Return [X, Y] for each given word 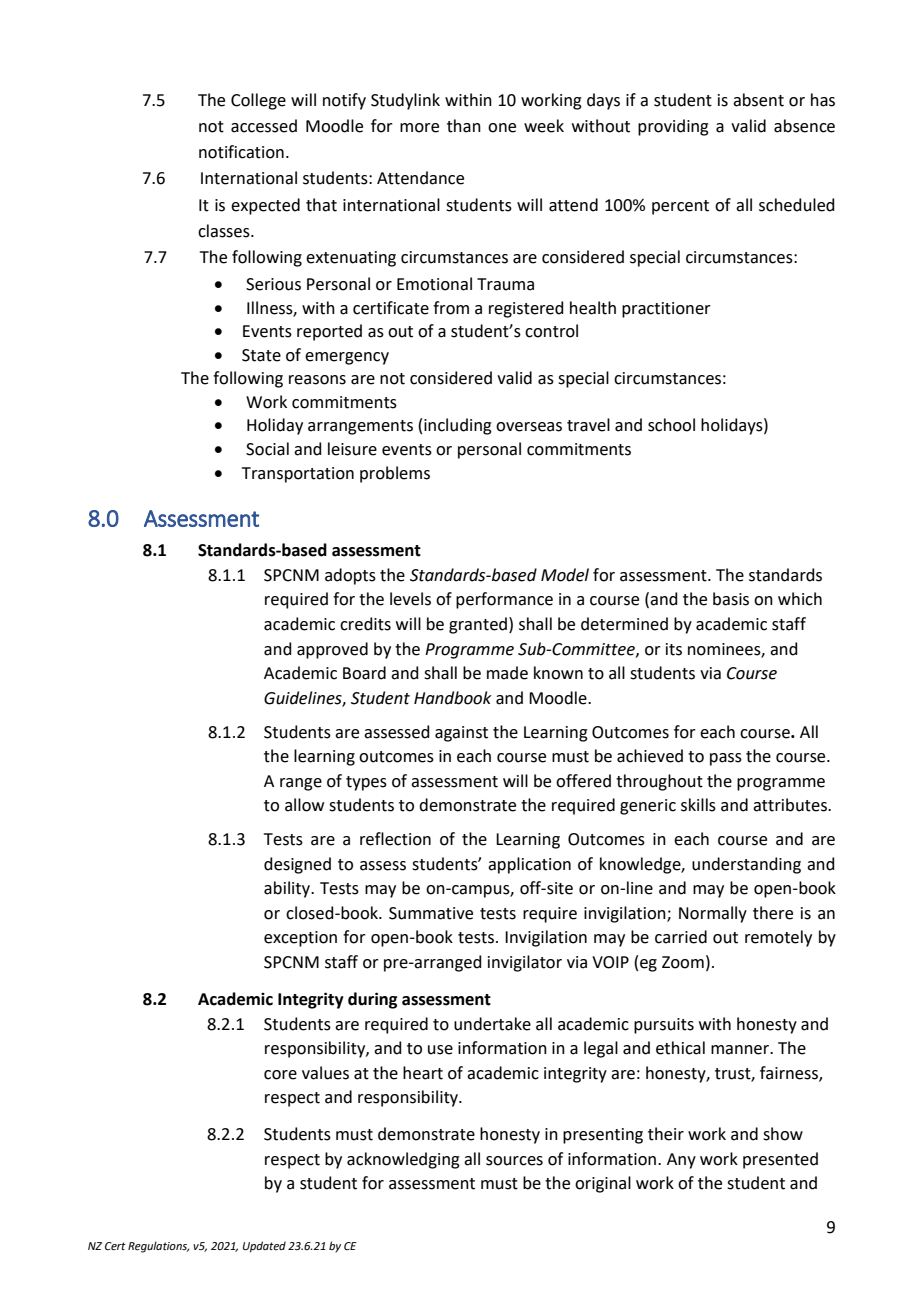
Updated [264, 1247]
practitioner [666, 310]
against [461, 734]
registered [526, 309]
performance [504, 600]
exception [300, 939]
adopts [350, 576]
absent [758, 100]
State [261, 355]
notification [241, 152]
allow [304, 805]
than [464, 126]
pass [726, 759]
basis [731, 599]
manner [741, 1050]
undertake [492, 1024]
